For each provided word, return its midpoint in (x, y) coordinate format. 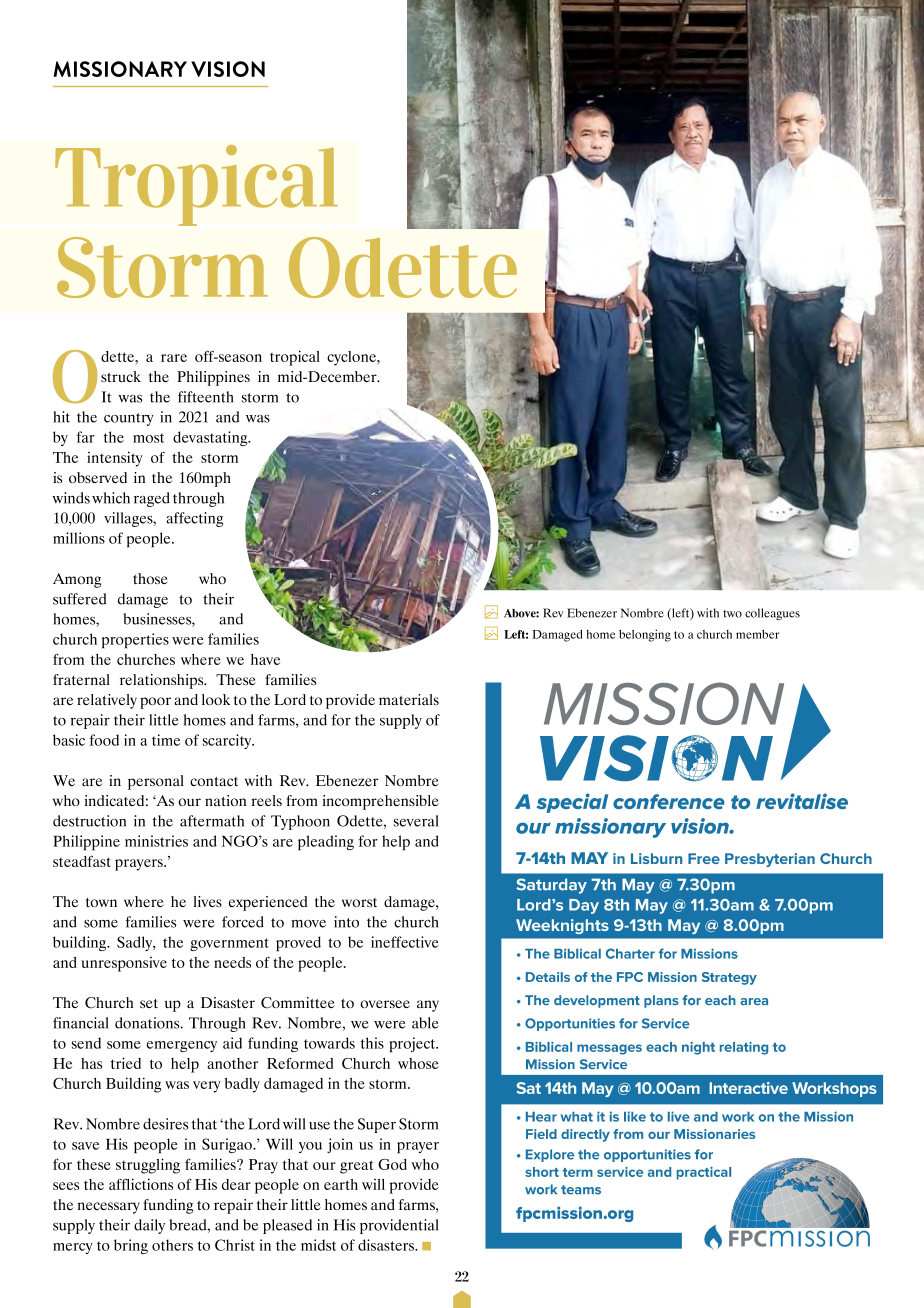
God (392, 1164)
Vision (228, 69)
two (732, 614)
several (416, 821)
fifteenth (206, 397)
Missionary (120, 69)
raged (152, 499)
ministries (156, 841)
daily (149, 1226)
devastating (211, 438)
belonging (645, 635)
